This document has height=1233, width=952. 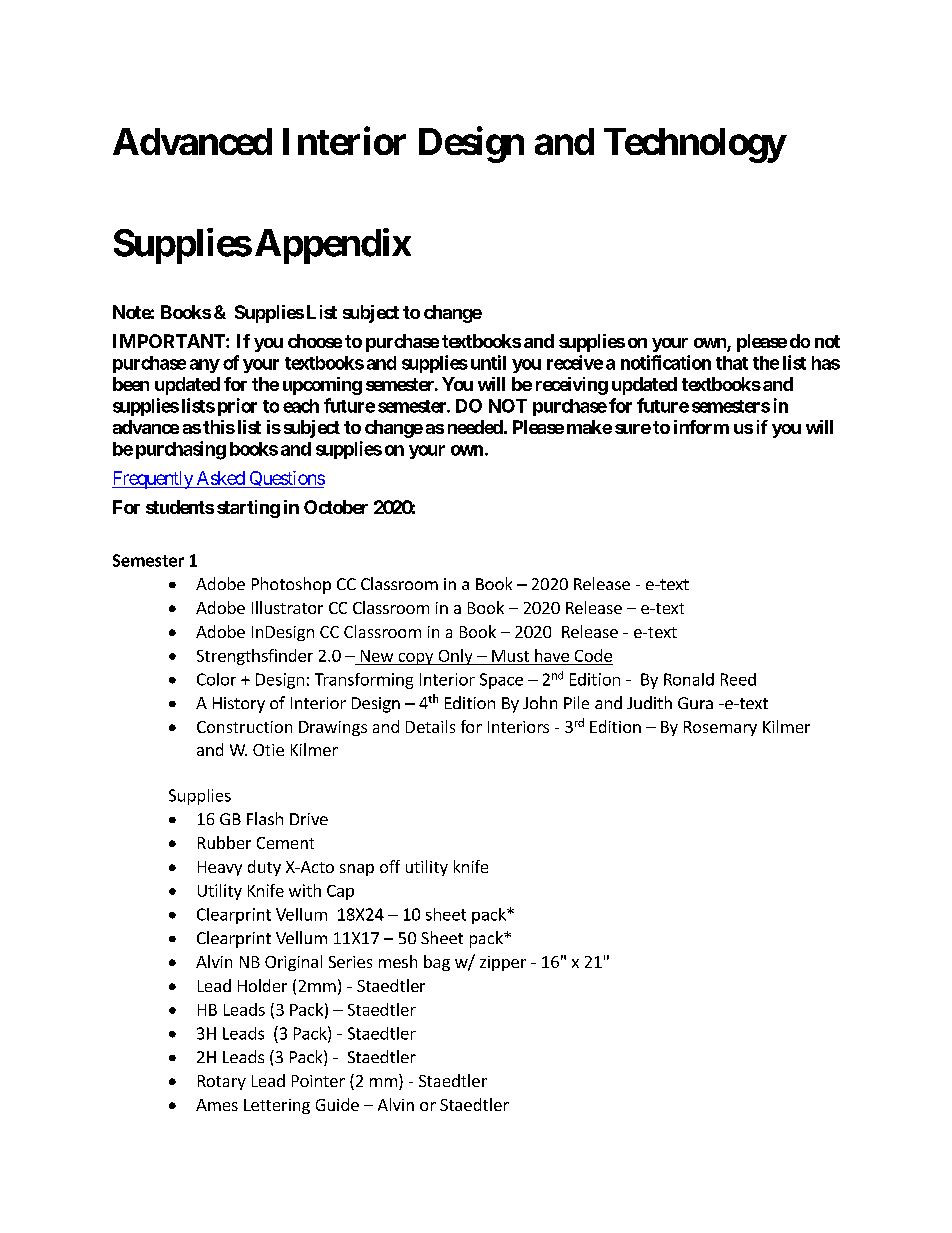 I want to click on inform, so click(x=701, y=427).
